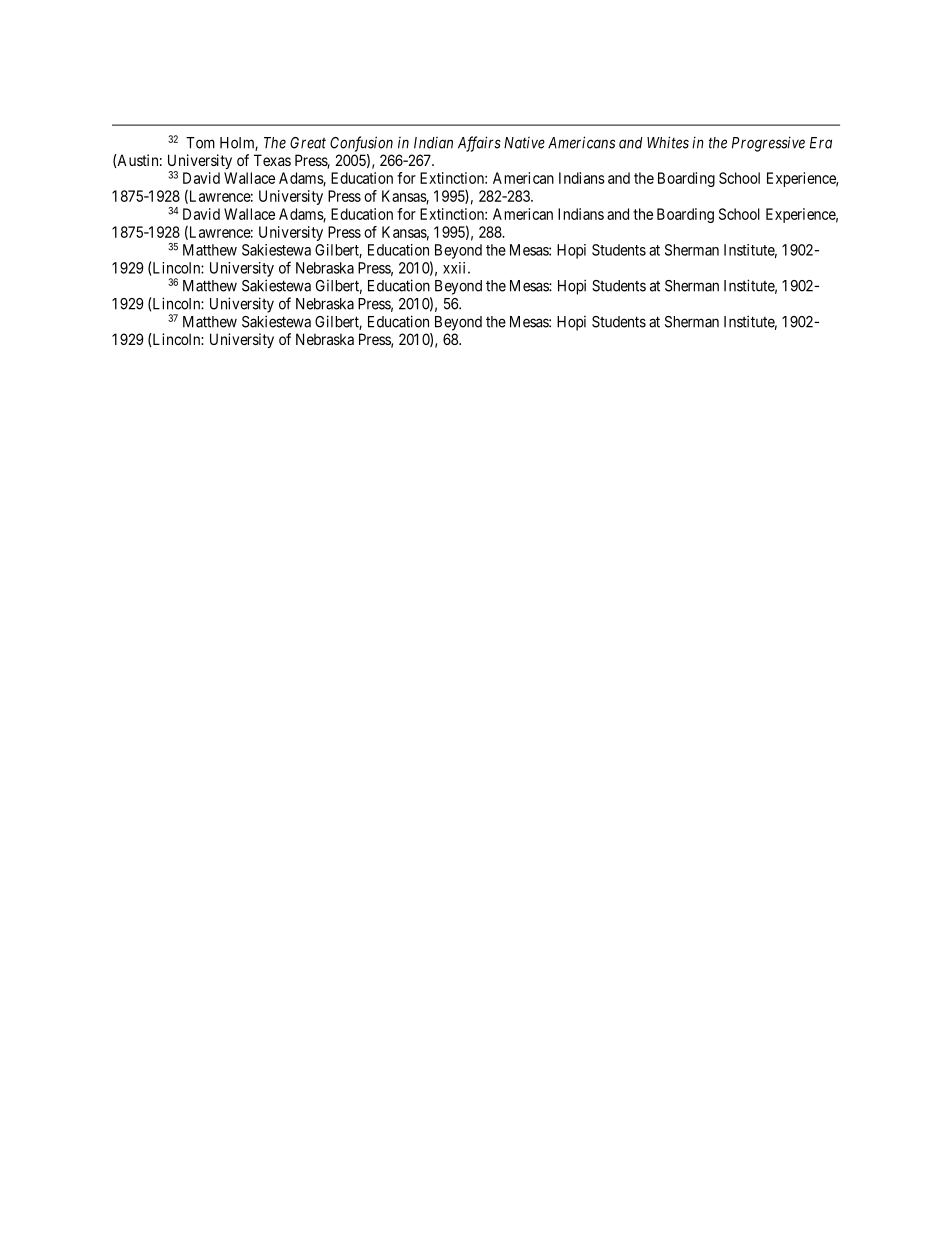 The height and width of the screenshot is (1233, 952). Describe the element at coordinates (821, 143) in the screenshot. I see `Era` at that location.
